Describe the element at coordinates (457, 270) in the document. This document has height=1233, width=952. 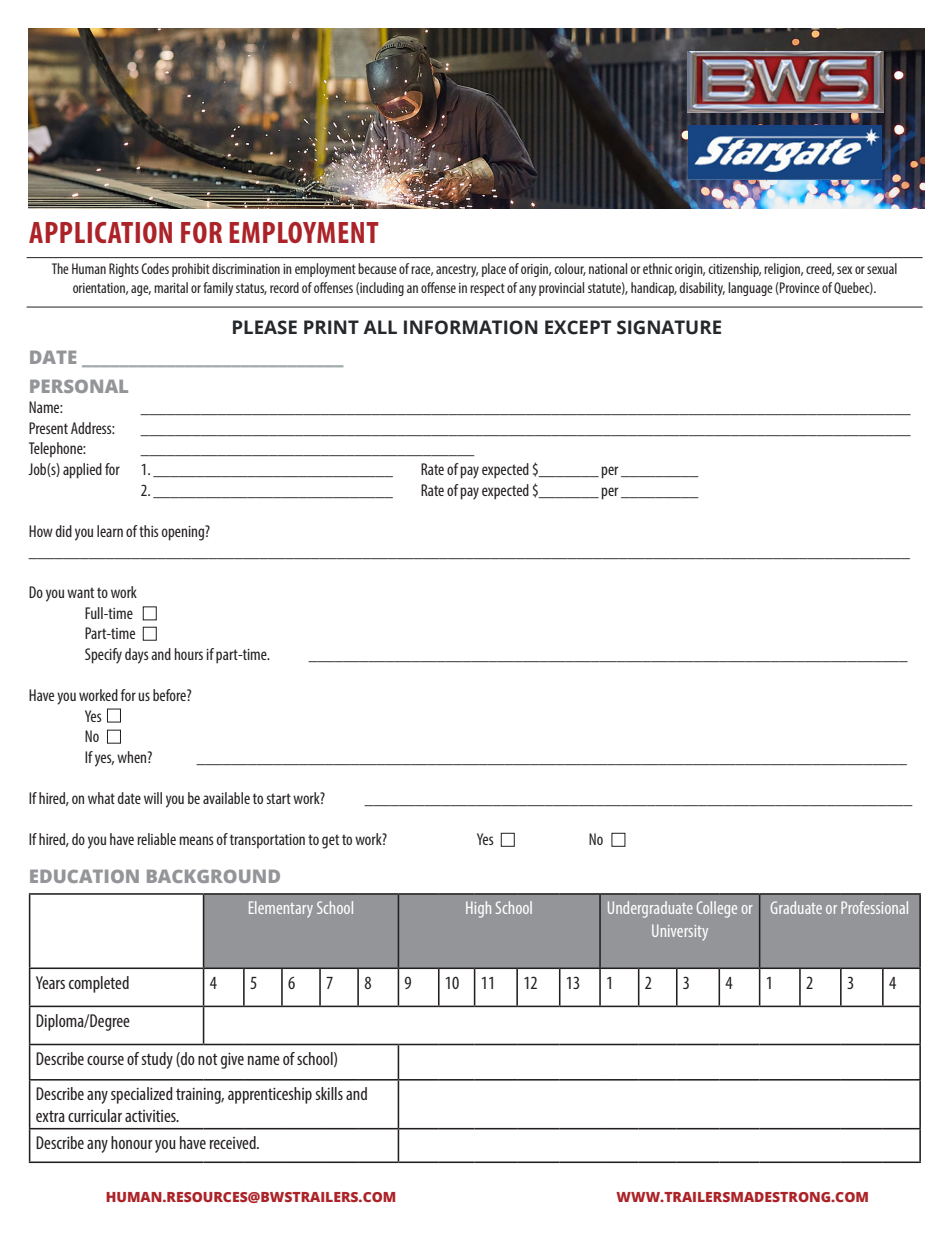
I see `ancestry` at that location.
